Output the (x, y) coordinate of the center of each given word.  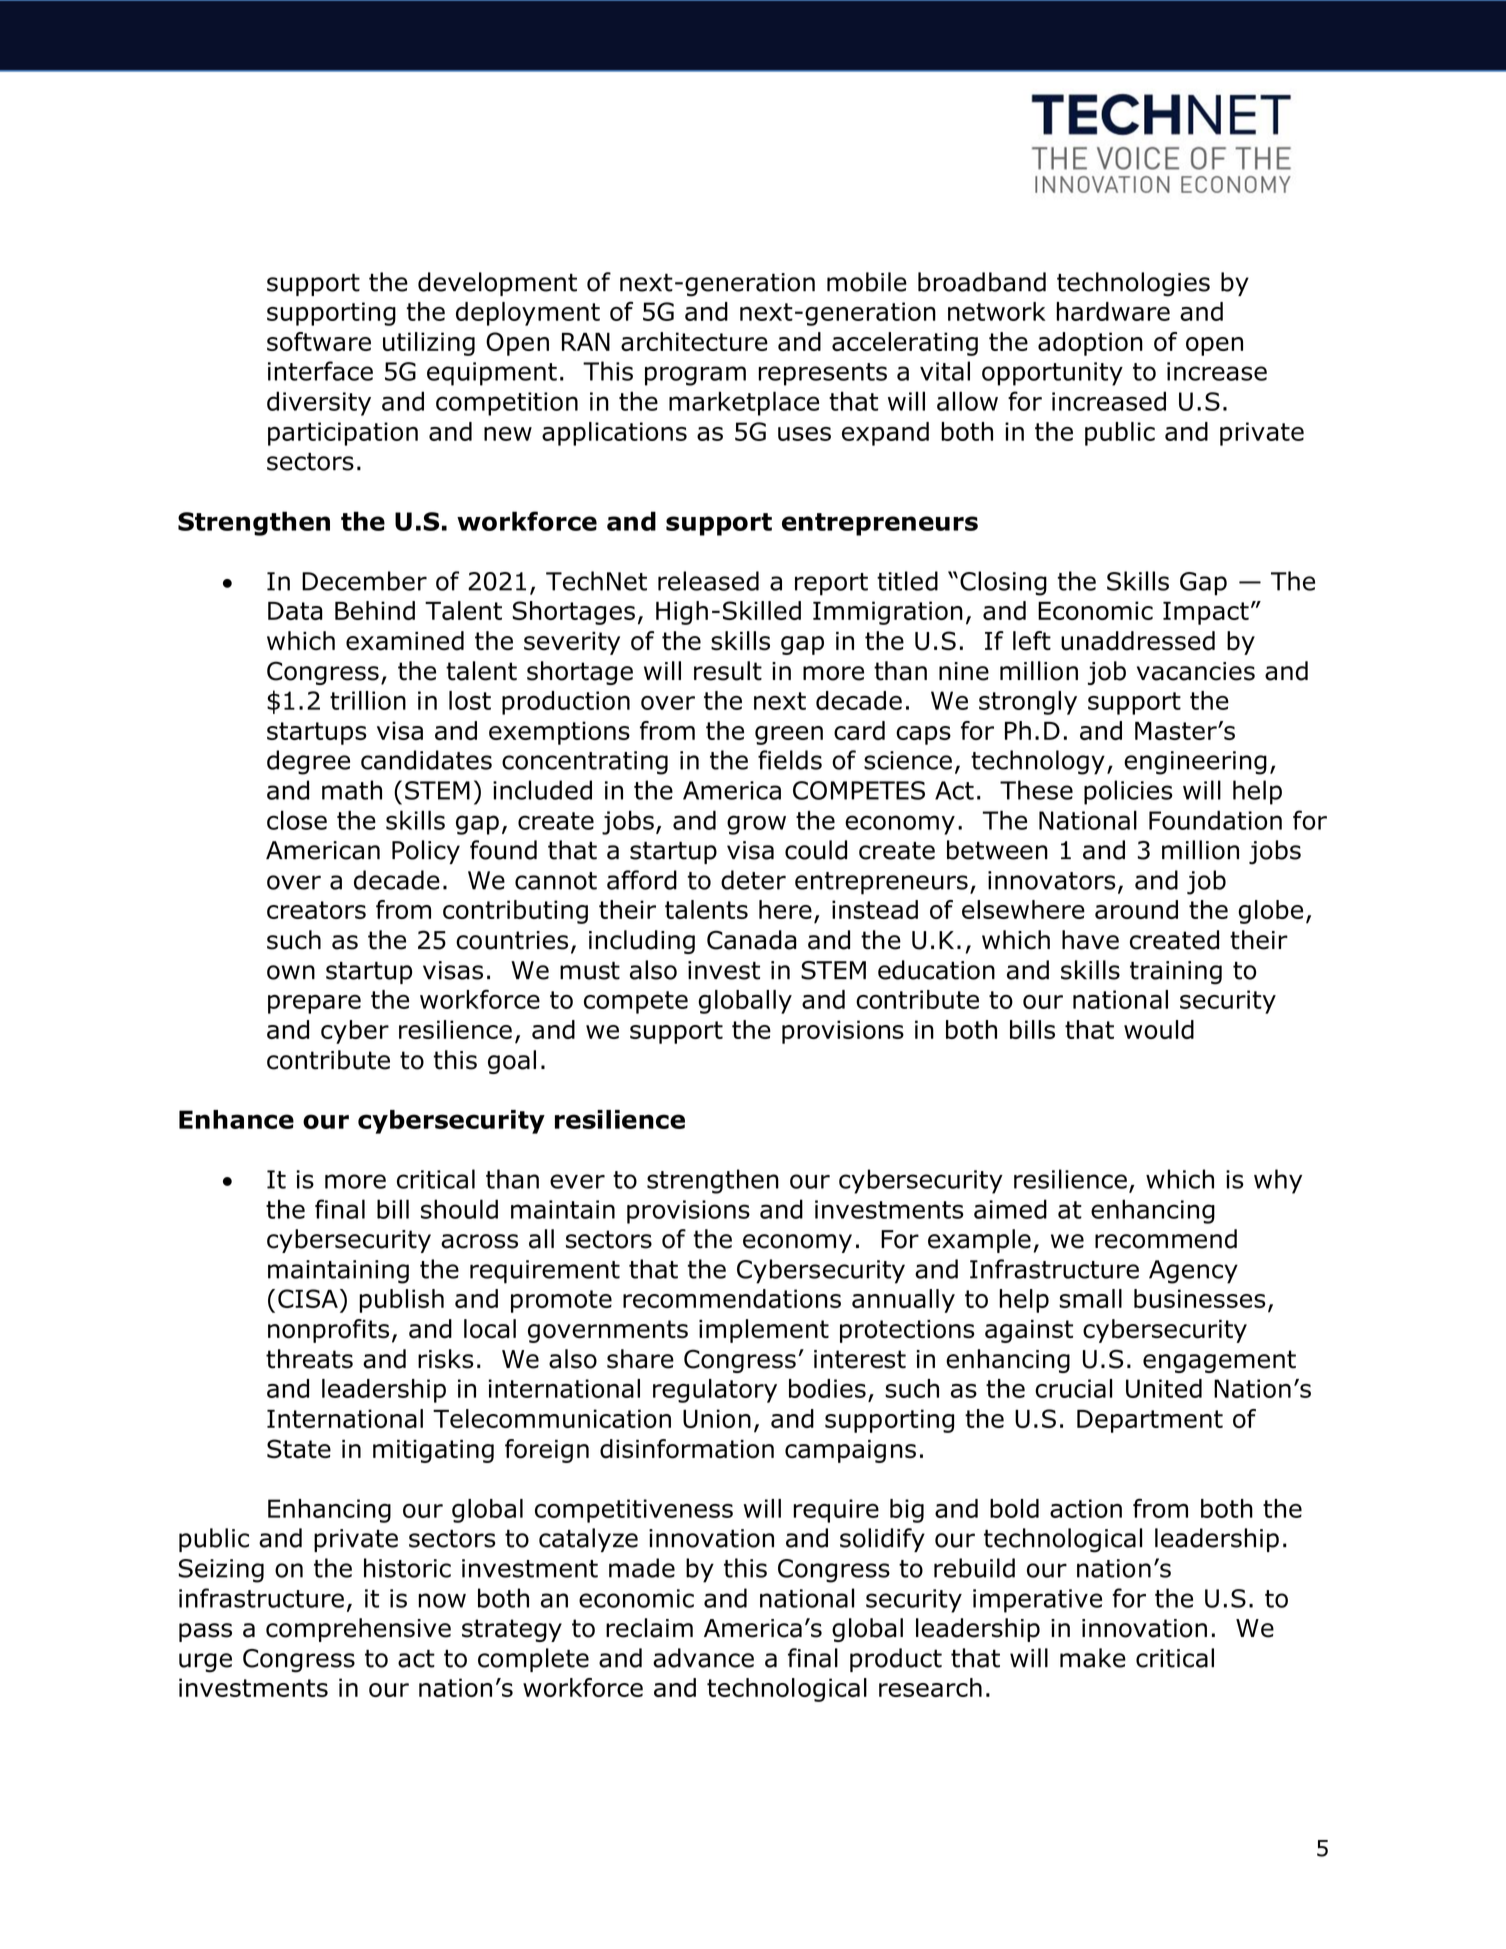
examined (405, 641)
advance (703, 1658)
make (1093, 1658)
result (728, 671)
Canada (752, 940)
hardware (1113, 311)
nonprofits (328, 1331)
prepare (314, 1004)
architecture (694, 341)
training (1176, 973)
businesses (1200, 1298)
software (319, 341)
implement (764, 1331)
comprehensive (358, 1630)
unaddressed (1138, 641)
